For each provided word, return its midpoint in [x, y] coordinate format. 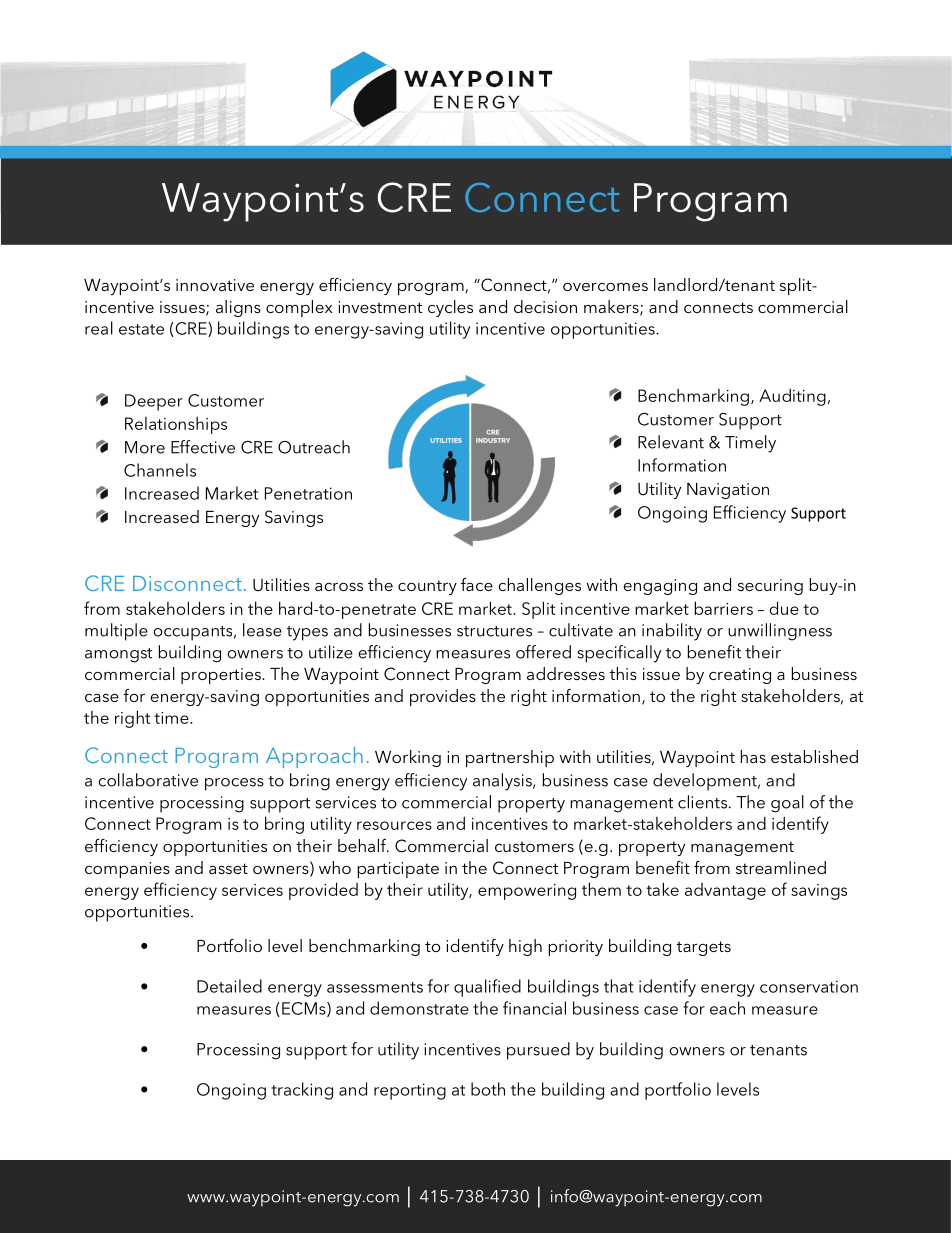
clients [702, 802]
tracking [302, 1091]
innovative [215, 285]
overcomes [605, 286]
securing [770, 587]
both [488, 1089]
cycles [450, 308]
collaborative [148, 780]
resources [394, 825]
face [477, 584]
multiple [116, 632]
